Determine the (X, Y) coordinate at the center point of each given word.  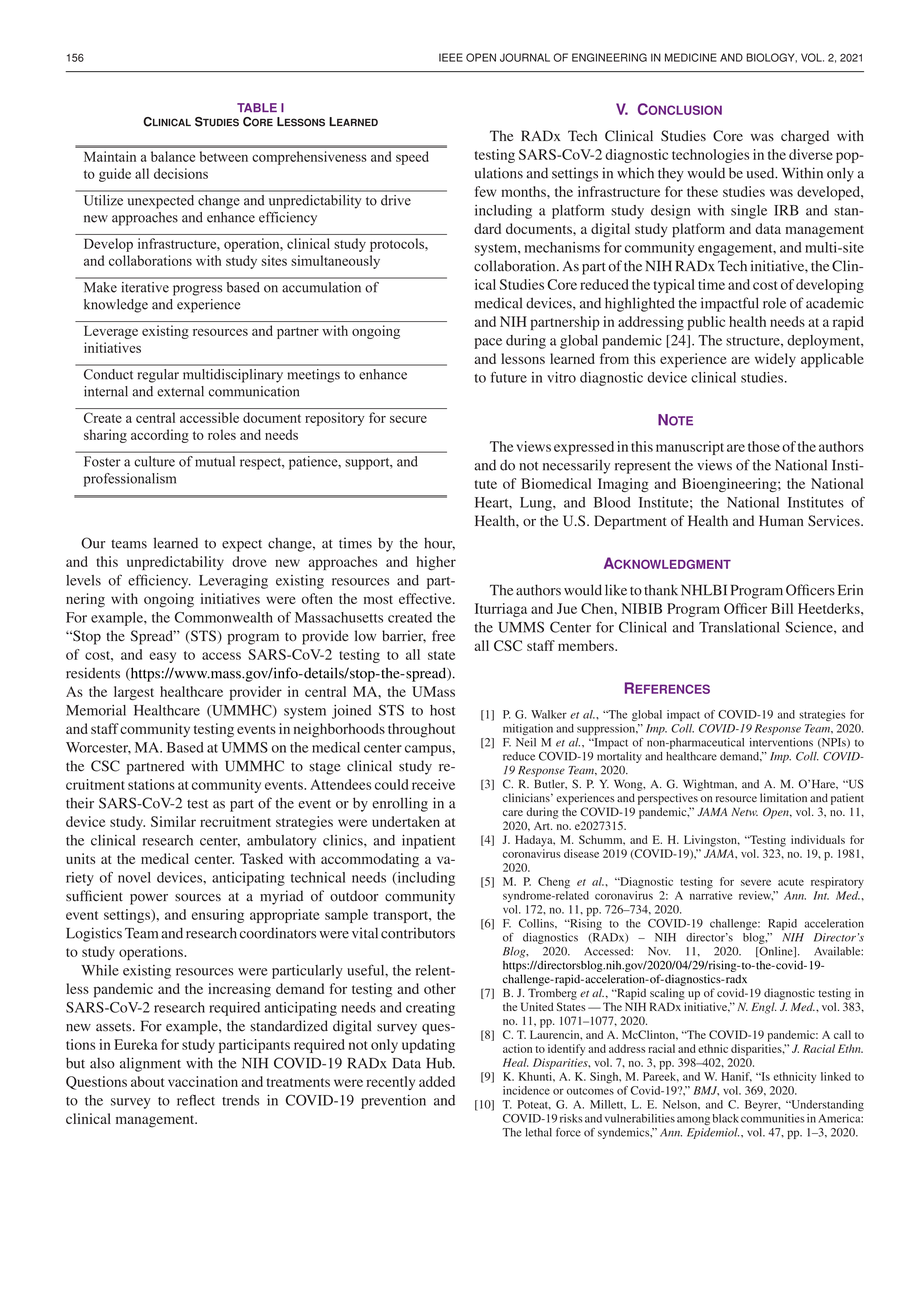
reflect (196, 1100)
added (437, 1081)
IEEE (451, 57)
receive (433, 784)
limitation (783, 797)
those (764, 446)
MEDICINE (691, 57)
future (508, 377)
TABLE (257, 107)
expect (242, 545)
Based (185, 747)
